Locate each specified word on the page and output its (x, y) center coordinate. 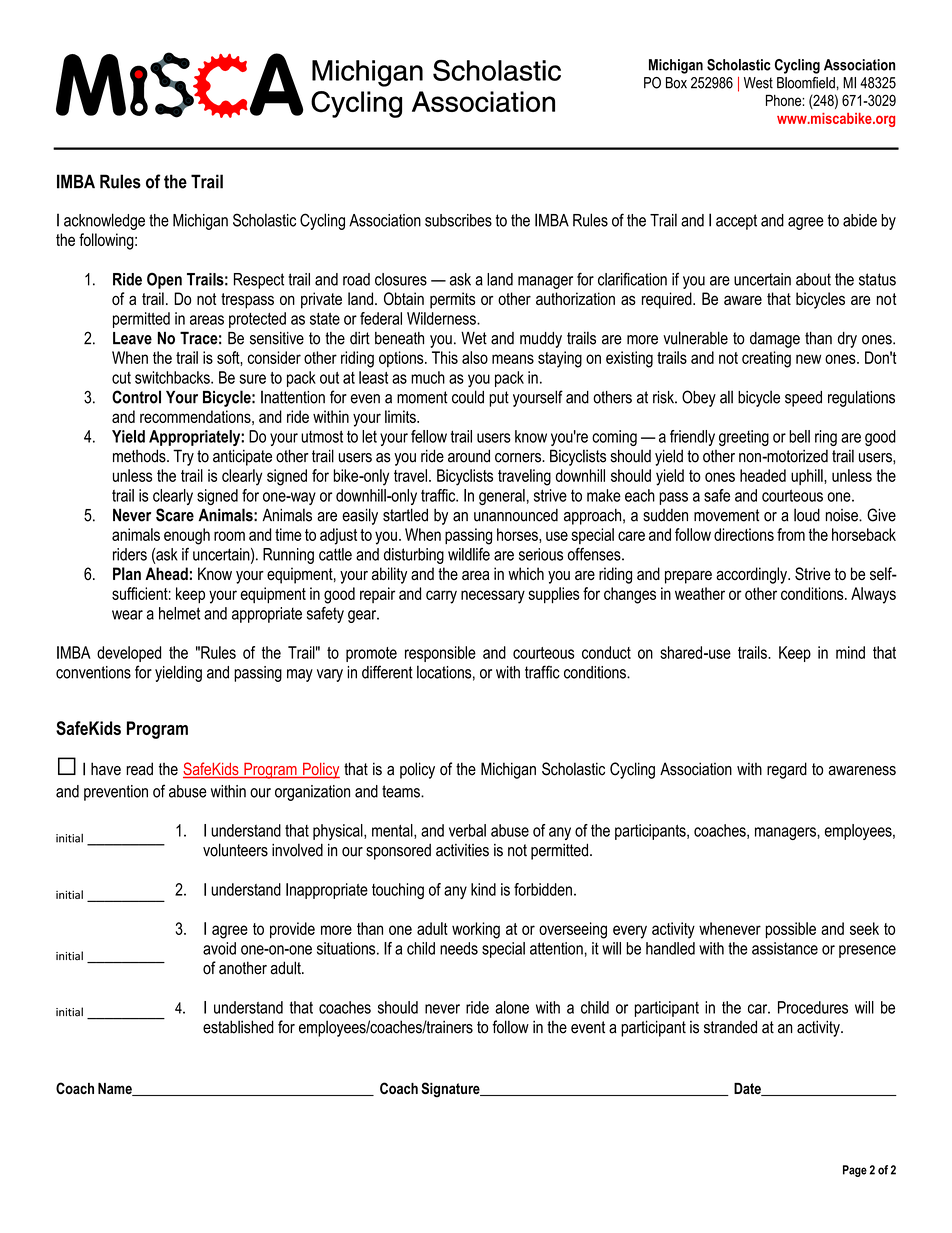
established (238, 1027)
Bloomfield (806, 83)
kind (483, 889)
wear (127, 615)
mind (850, 652)
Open (164, 280)
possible (791, 930)
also (475, 357)
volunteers (235, 850)
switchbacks (173, 377)
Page (855, 1171)
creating (766, 359)
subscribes (458, 220)
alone (512, 1007)
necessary (493, 597)
